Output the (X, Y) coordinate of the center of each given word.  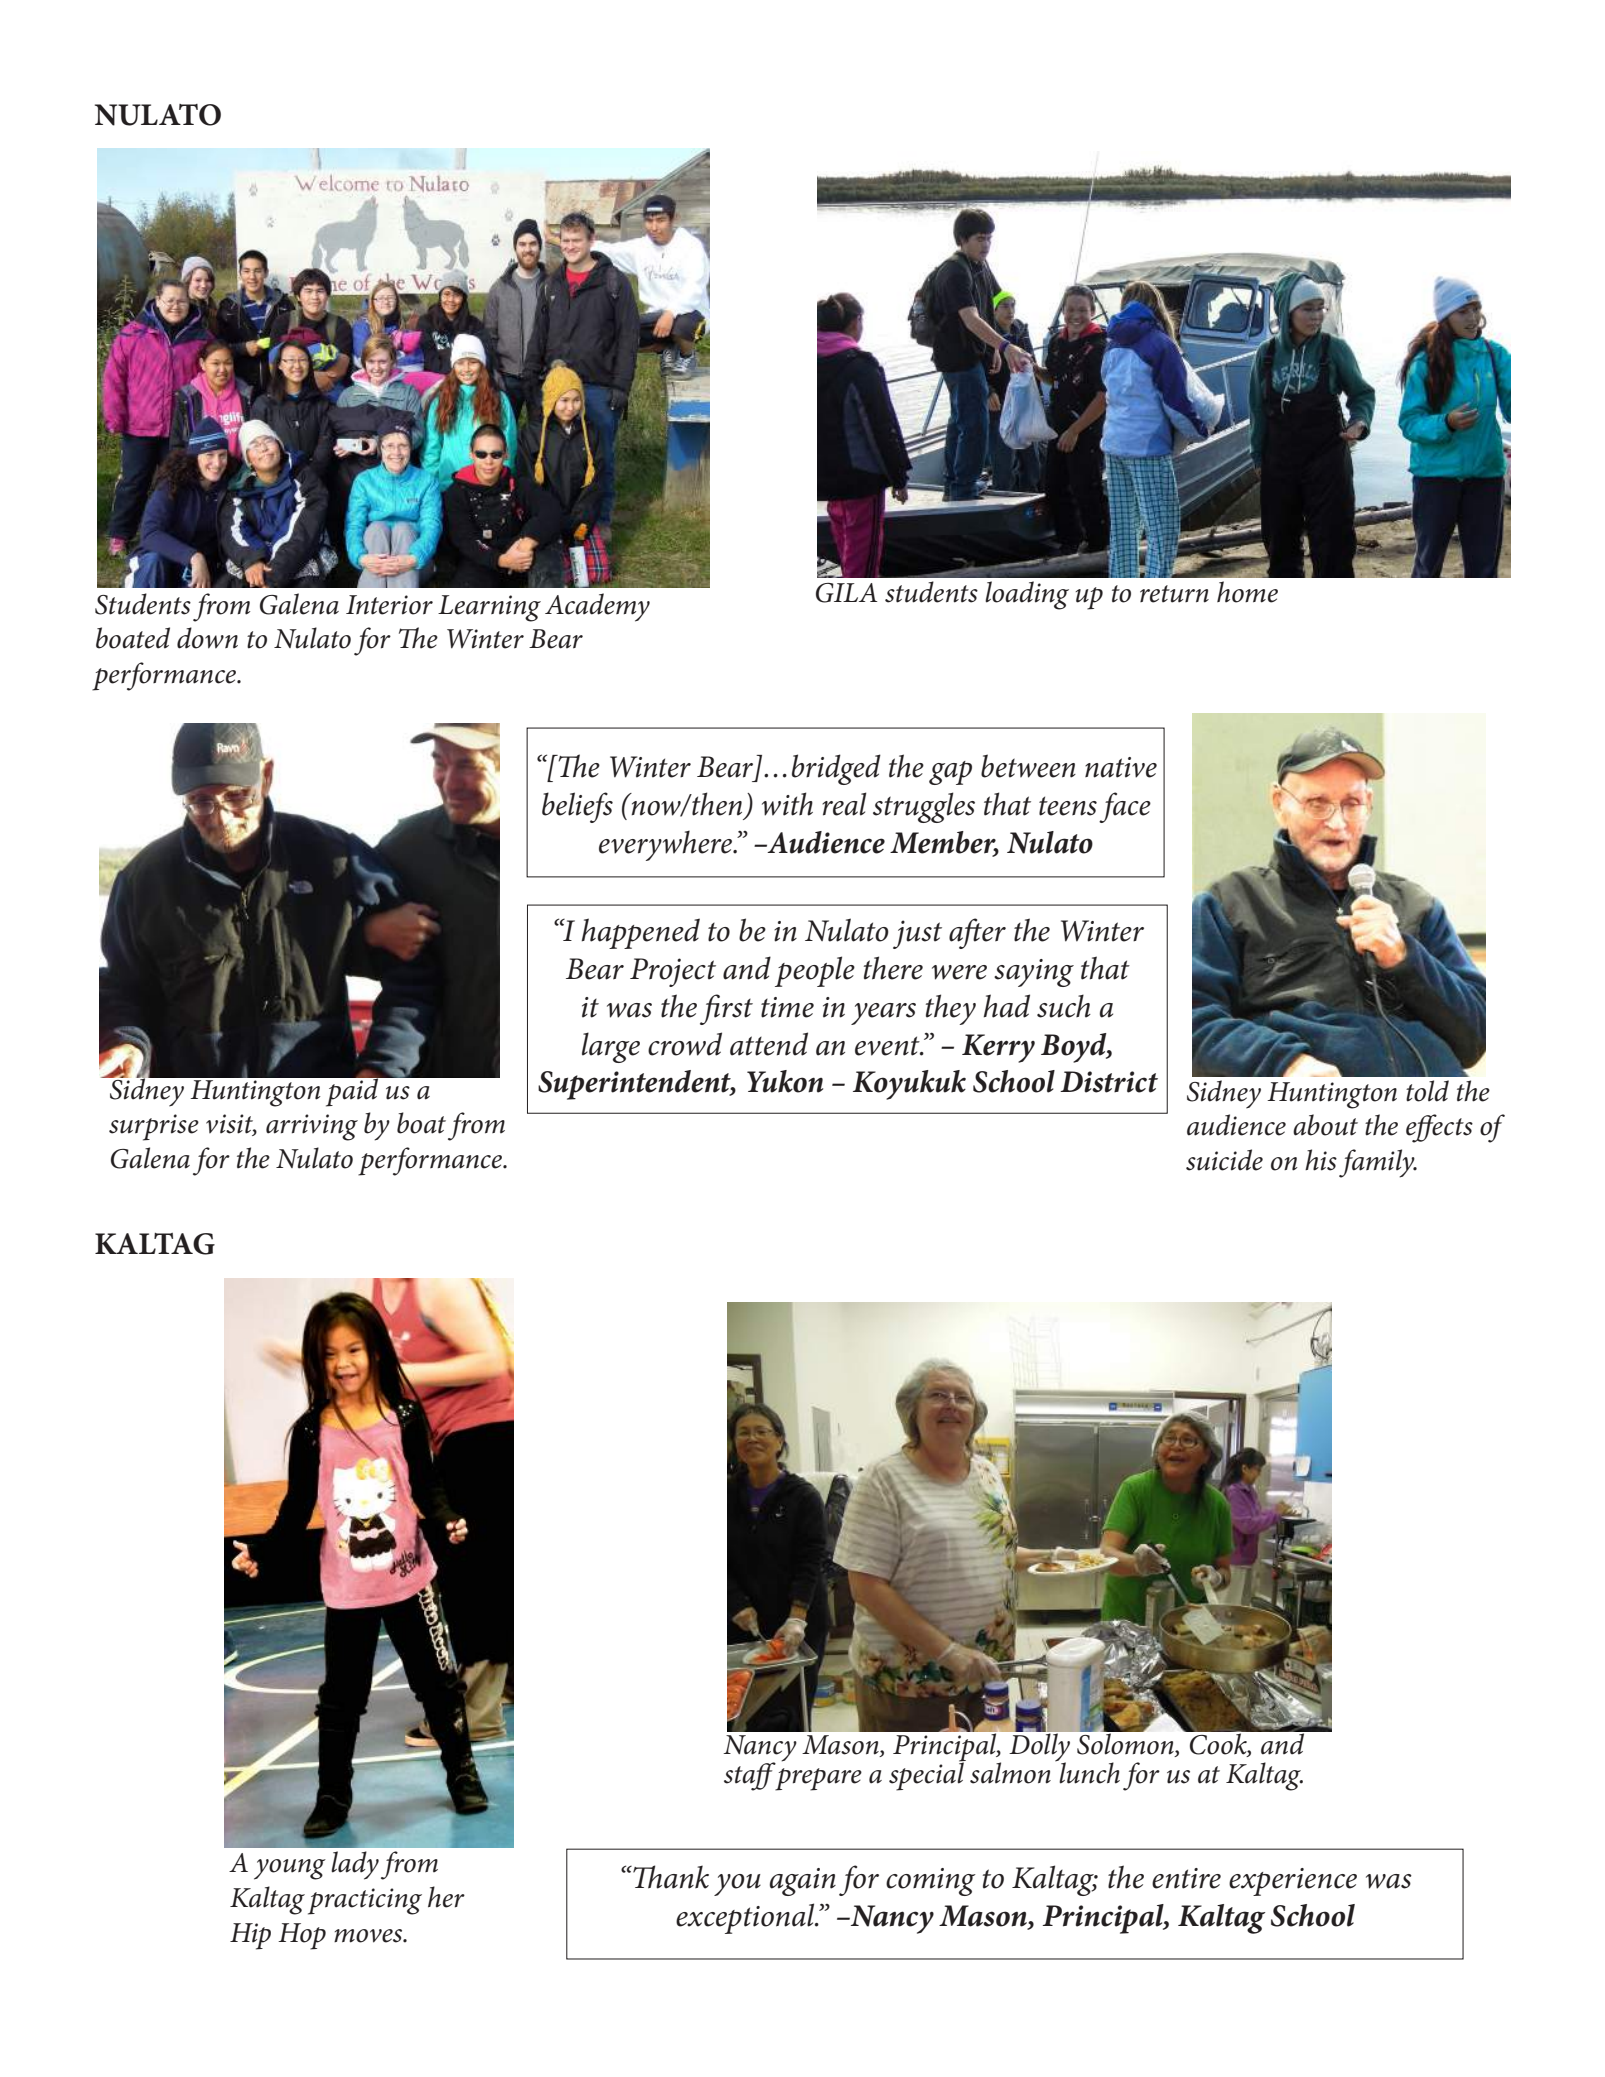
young (290, 1869)
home (1247, 592)
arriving (312, 1127)
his (1321, 1160)
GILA (846, 593)
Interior (389, 605)
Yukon (785, 1081)
